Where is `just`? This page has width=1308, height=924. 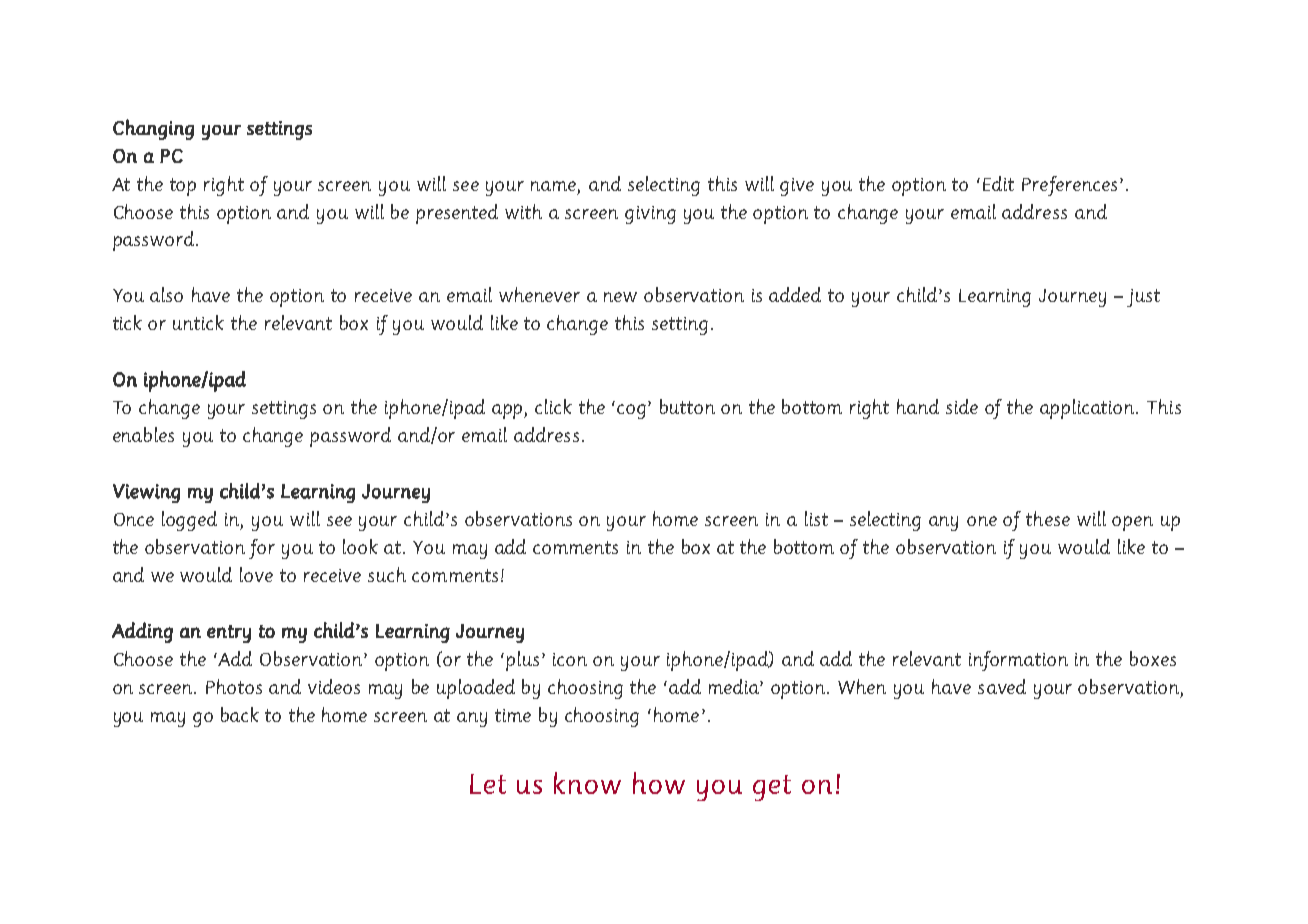
just is located at coordinates (1143, 298).
